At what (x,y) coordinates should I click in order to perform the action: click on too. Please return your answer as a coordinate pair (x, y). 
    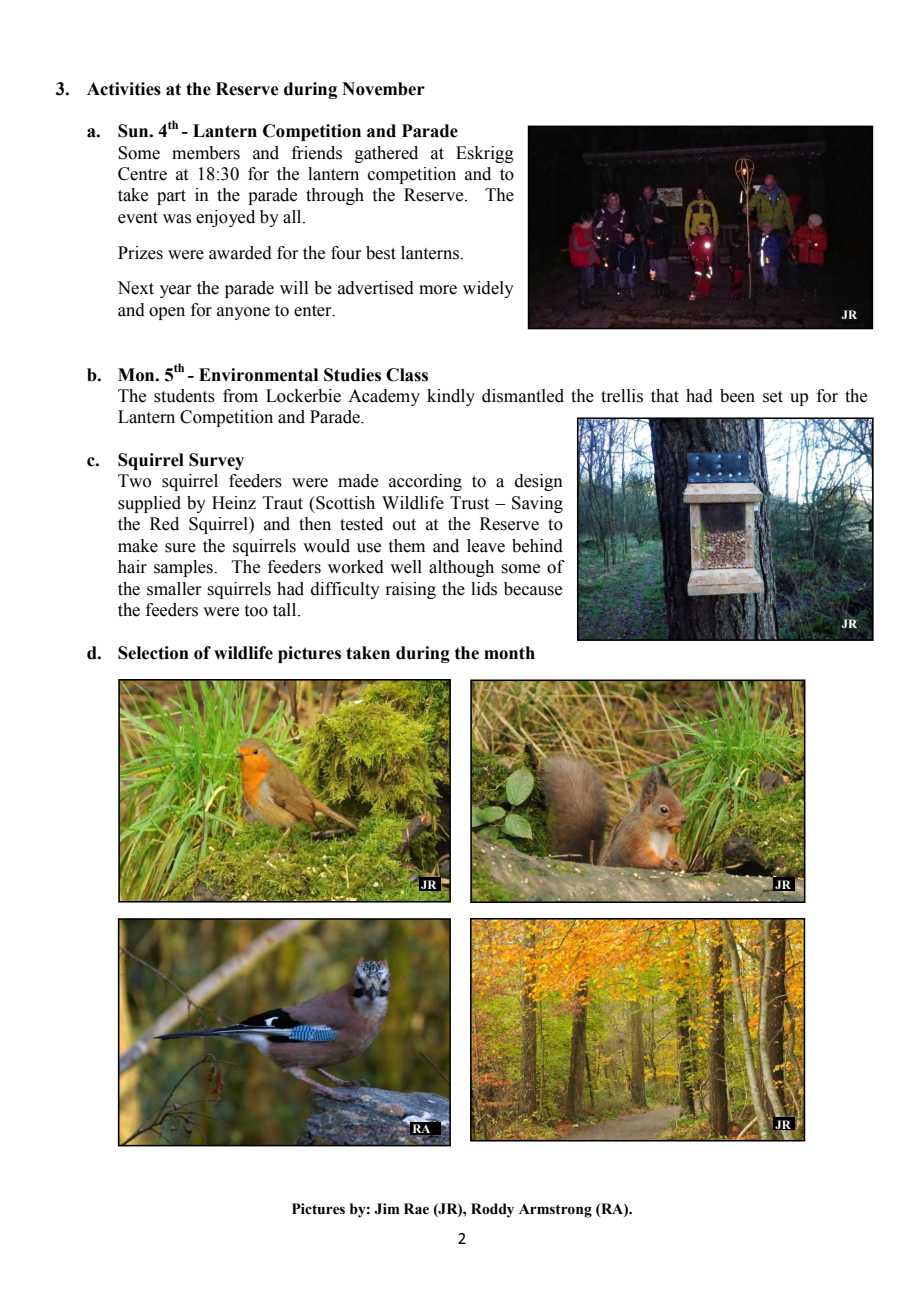
    Looking at the image, I should click on (256, 611).
